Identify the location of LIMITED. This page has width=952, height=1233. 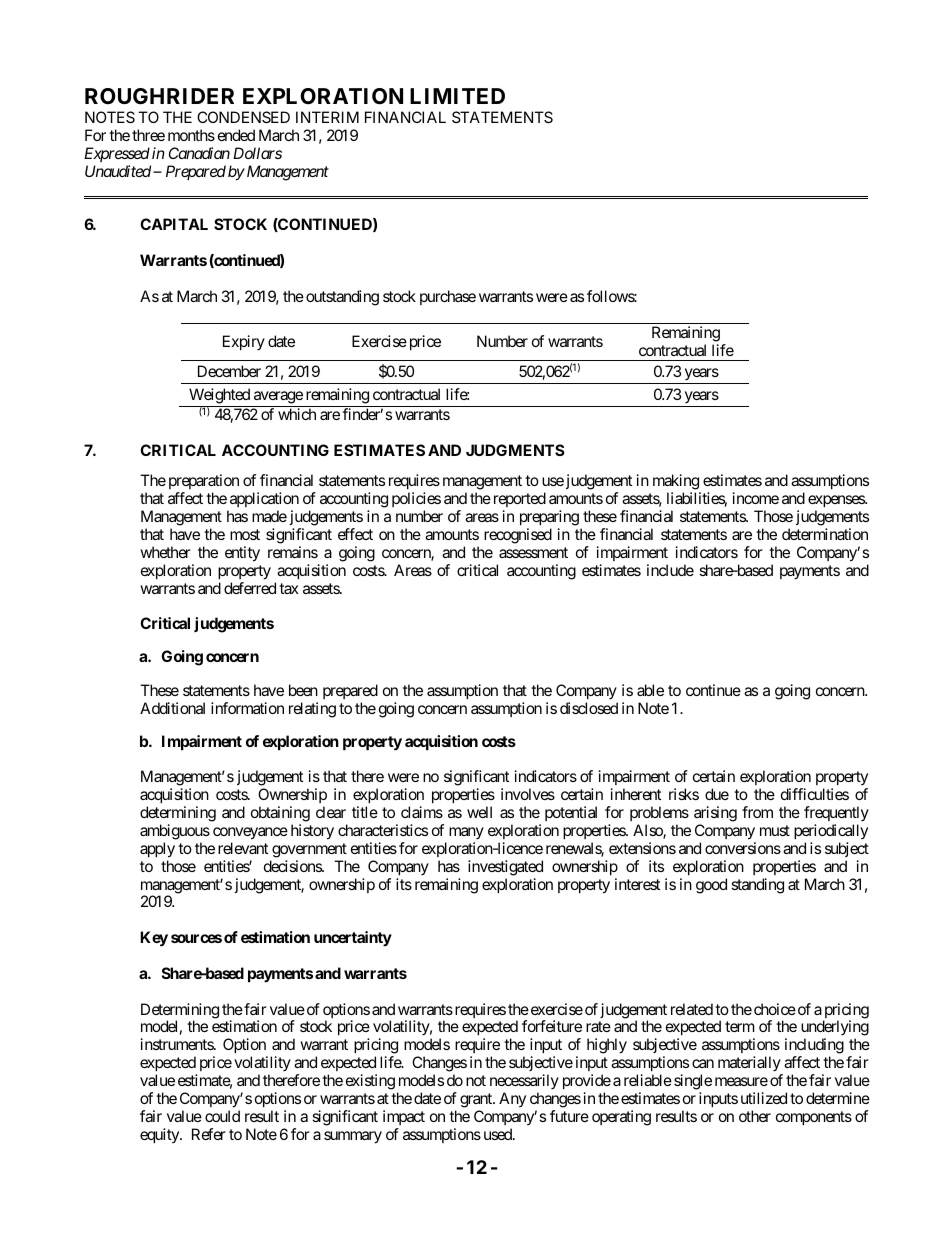
(457, 96).
